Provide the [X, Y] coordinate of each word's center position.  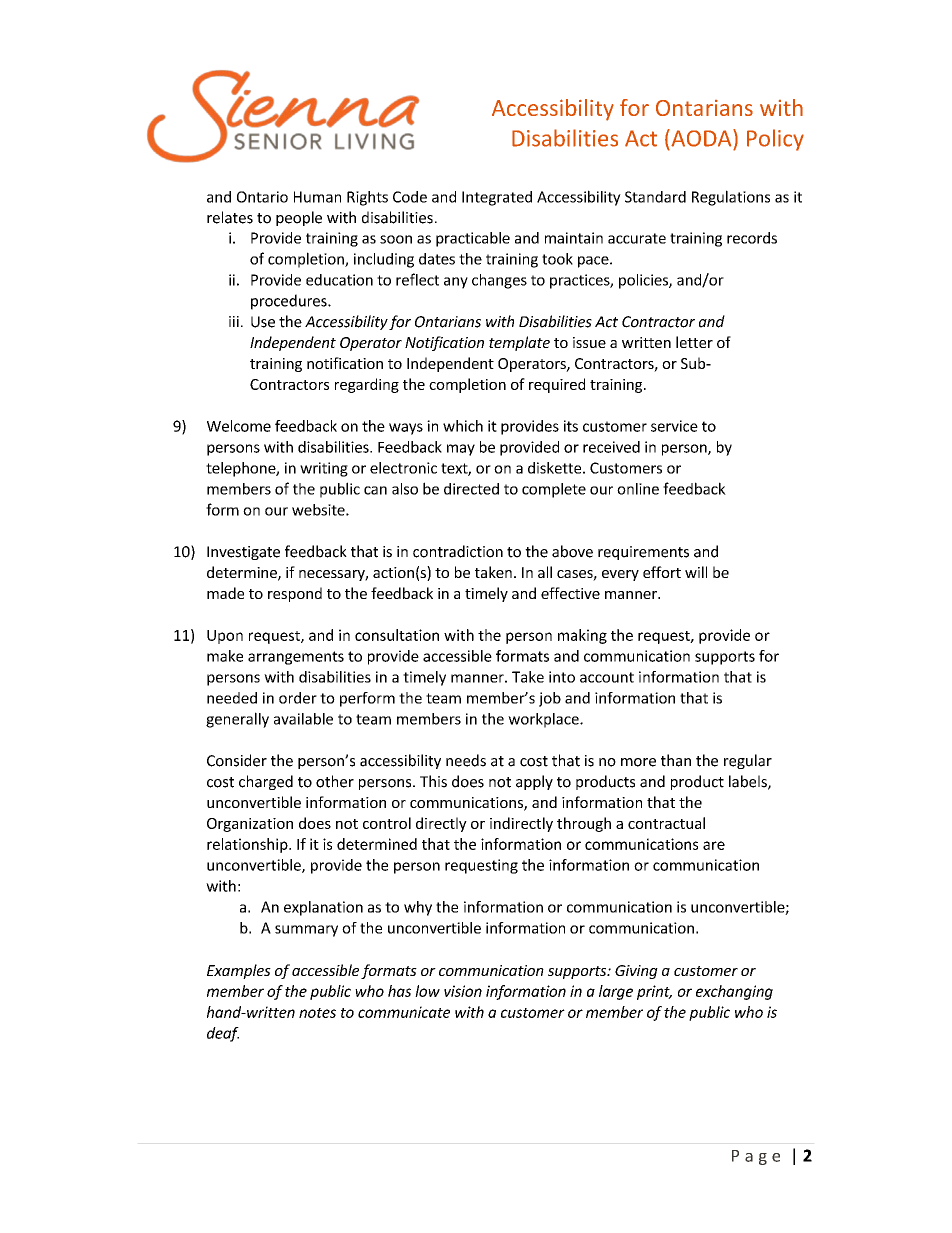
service [674, 426]
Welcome [239, 426]
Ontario [262, 197]
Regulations [731, 198]
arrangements [296, 658]
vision [463, 991]
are [714, 845]
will [696, 572]
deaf [223, 1034]
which [463, 426]
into [562, 677]
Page [756, 1157]
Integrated [497, 198]
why [418, 908]
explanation [323, 908]
